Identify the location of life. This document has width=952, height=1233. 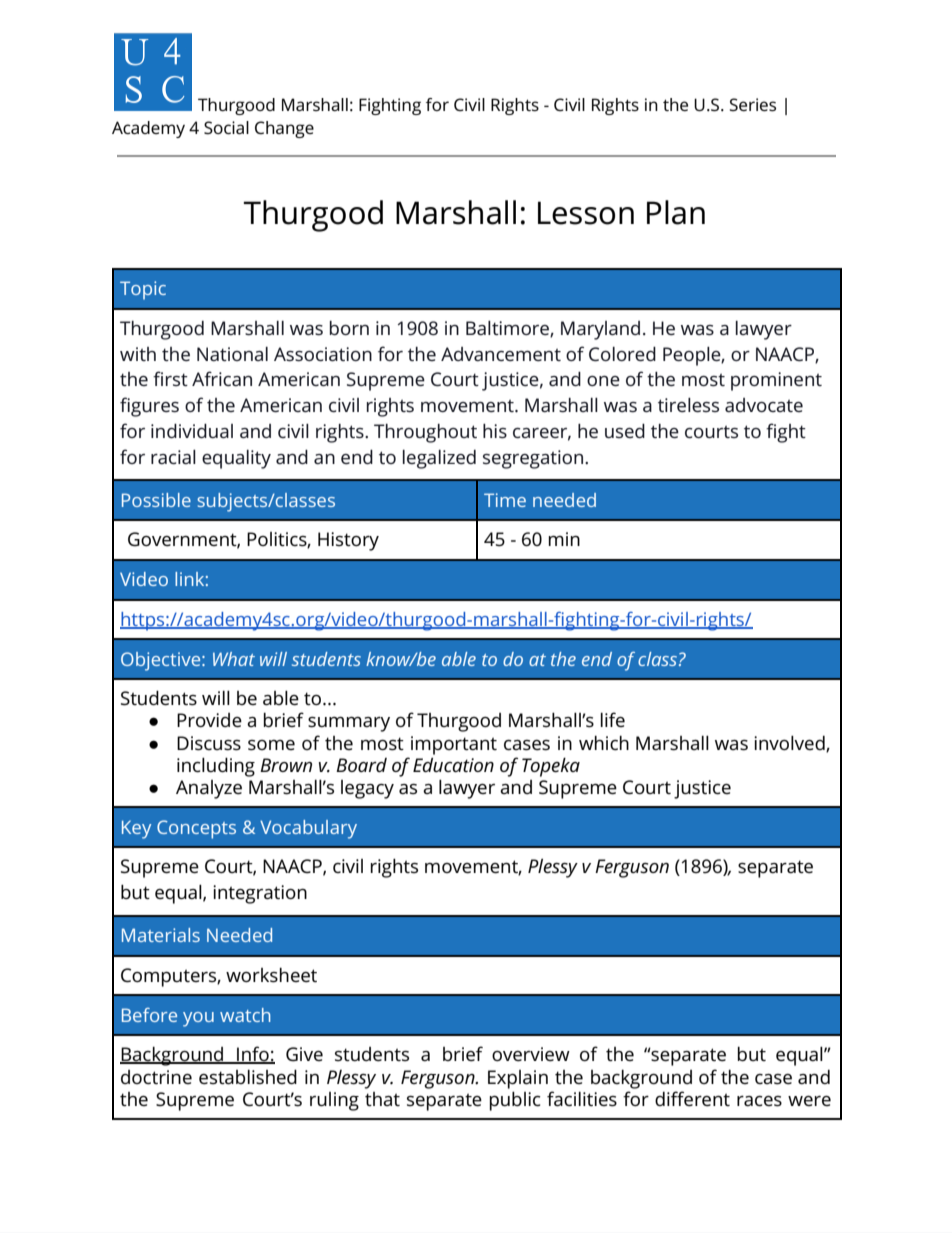
(613, 719).
